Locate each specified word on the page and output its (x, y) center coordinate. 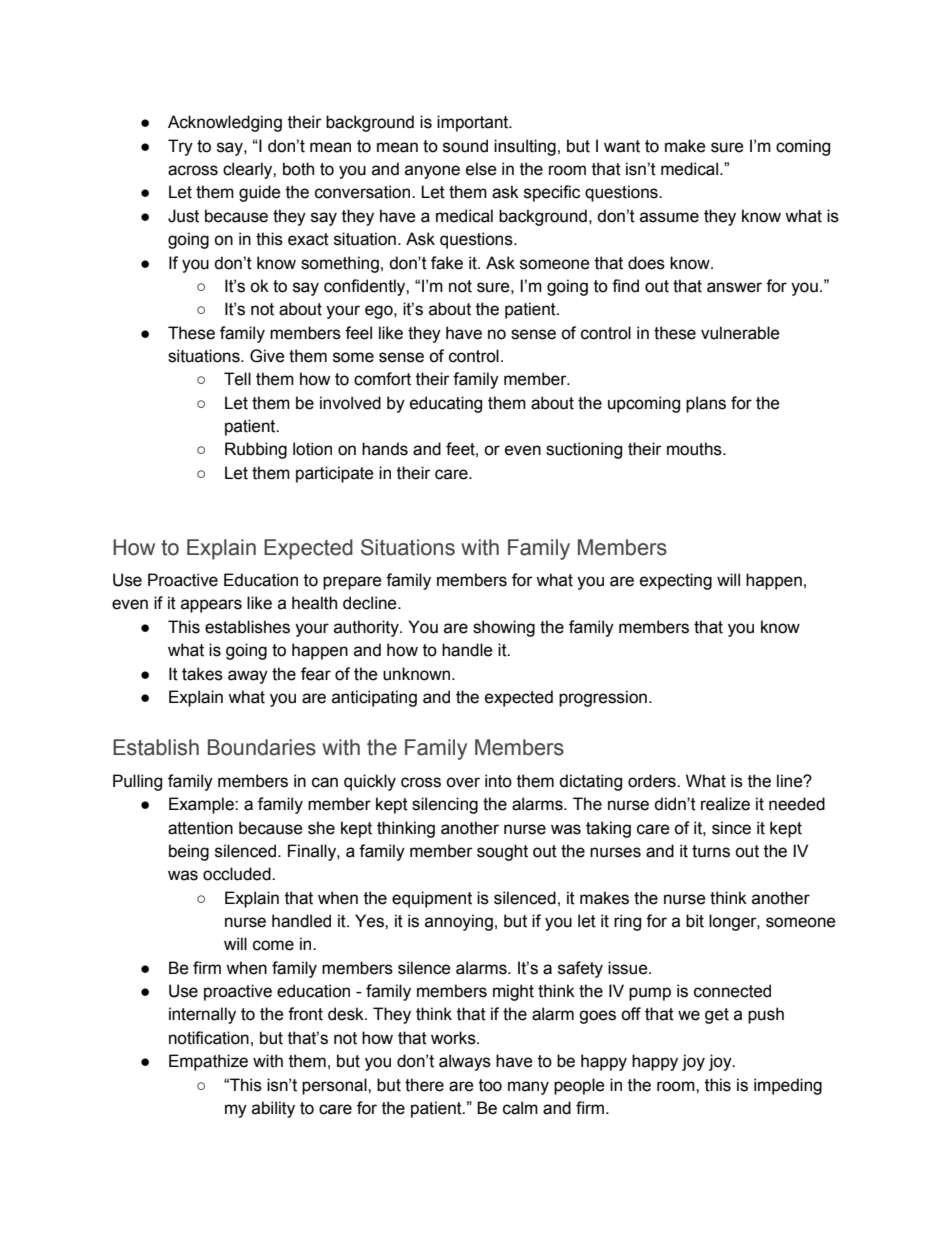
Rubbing (256, 450)
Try (180, 147)
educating (446, 404)
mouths (695, 449)
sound (465, 146)
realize (725, 804)
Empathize (208, 1062)
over (463, 782)
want (622, 146)
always (465, 1062)
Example (202, 805)
